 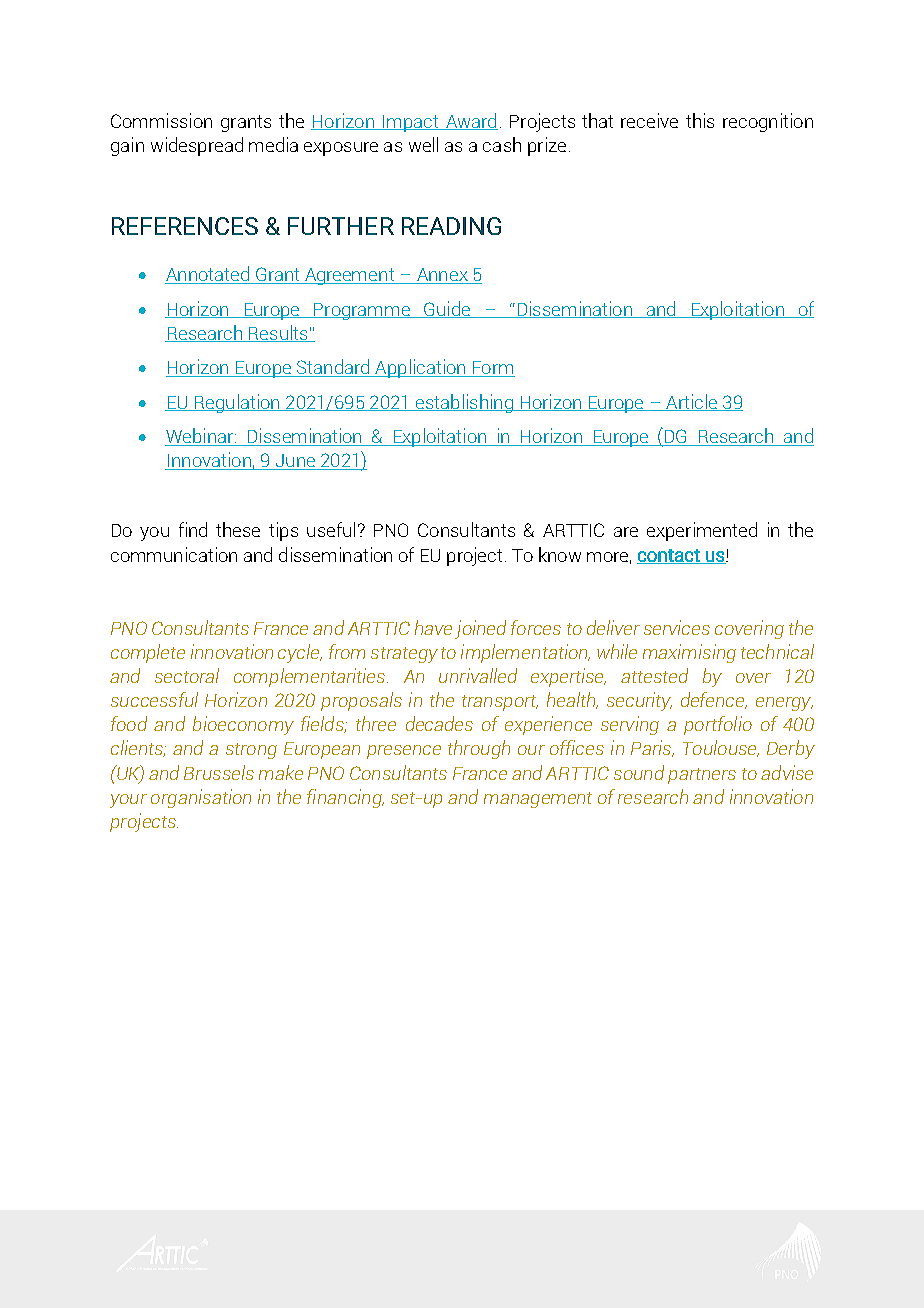 I want to click on experimented, so click(x=702, y=531).
